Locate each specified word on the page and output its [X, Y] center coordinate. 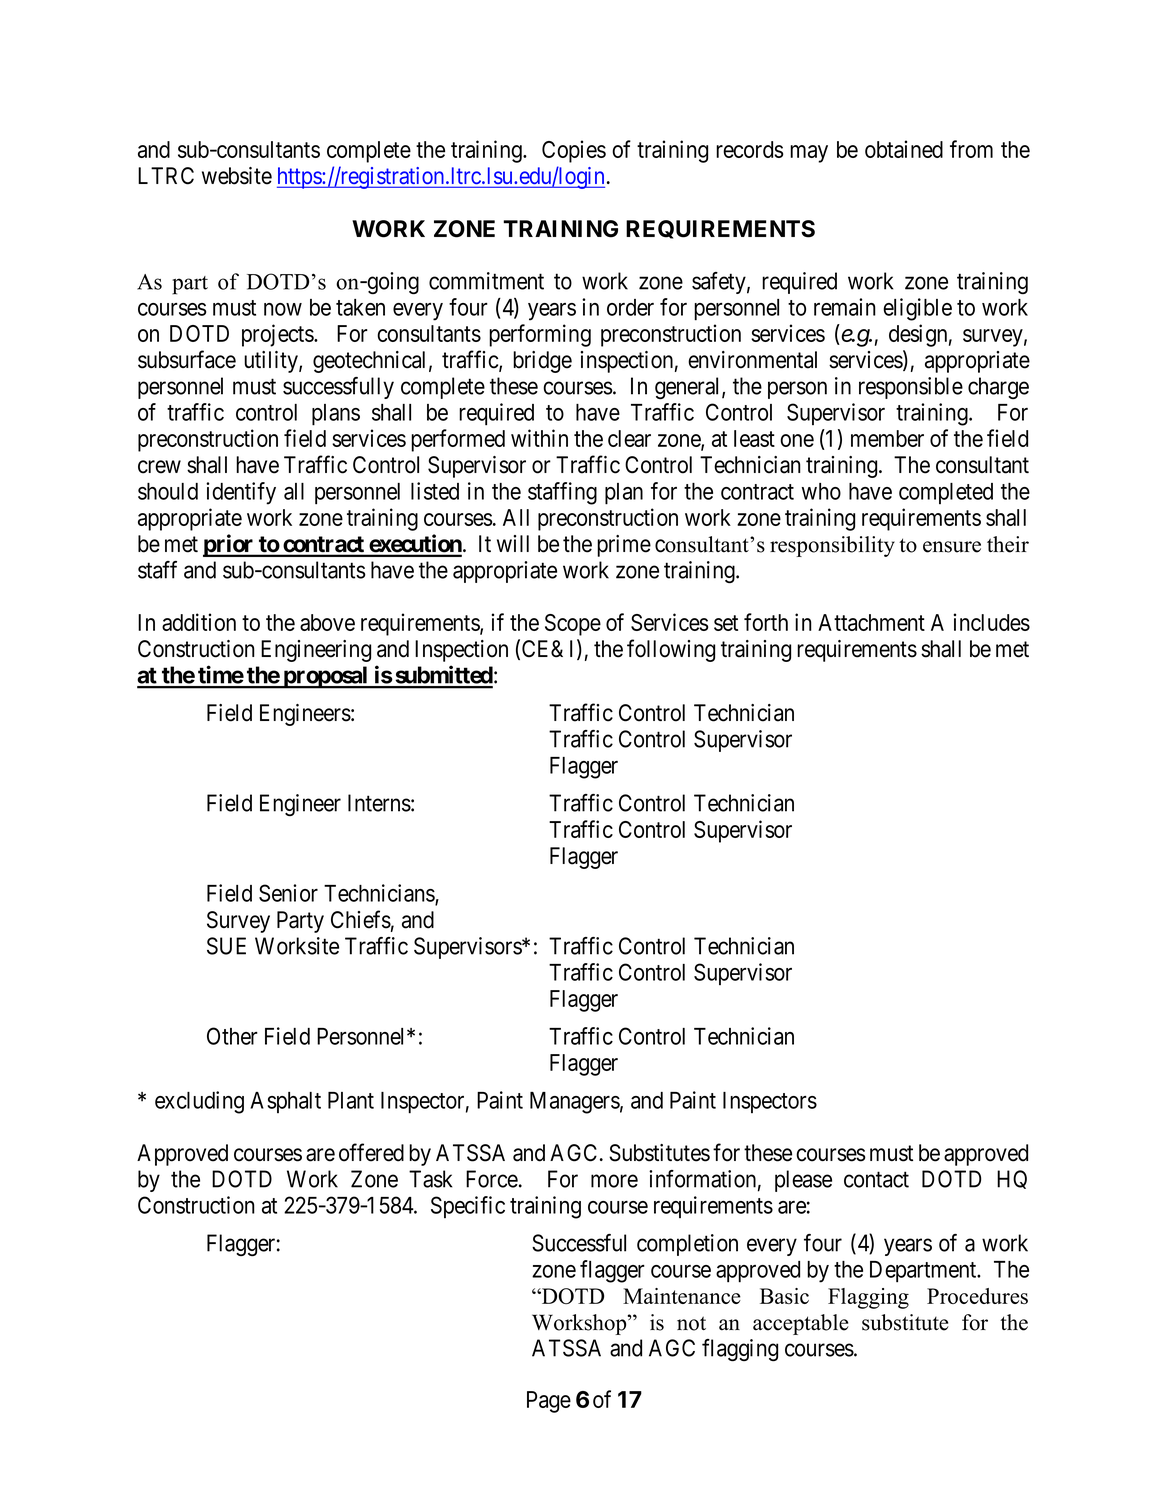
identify [241, 493]
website [237, 176]
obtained [904, 149]
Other [232, 1036]
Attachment [871, 622]
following [671, 650]
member [887, 438]
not [691, 1323]
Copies [574, 151]
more [614, 1181]
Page [549, 1402]
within [539, 438]
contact [876, 1180]
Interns [379, 803]
